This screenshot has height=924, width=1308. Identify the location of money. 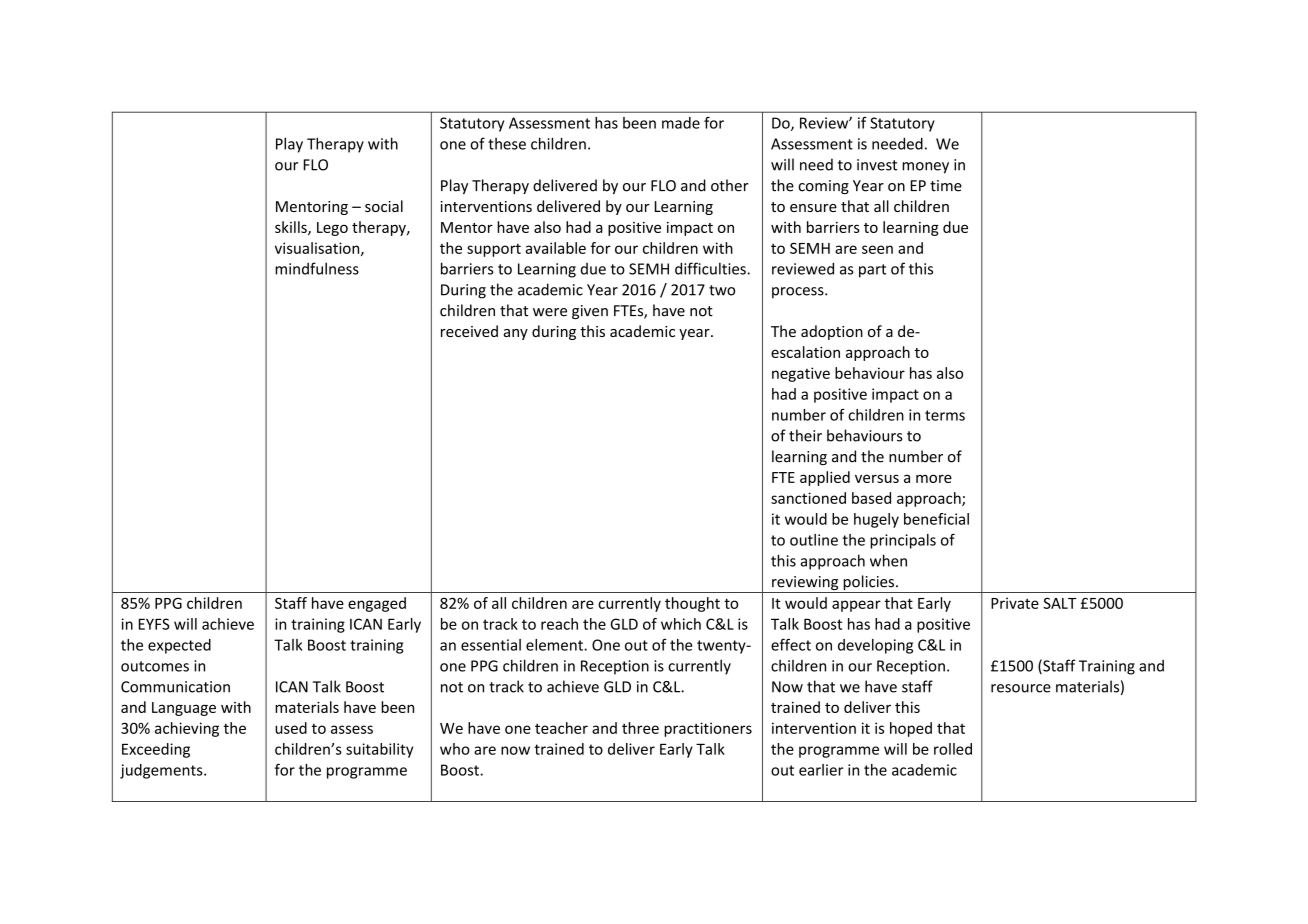
(925, 168).
